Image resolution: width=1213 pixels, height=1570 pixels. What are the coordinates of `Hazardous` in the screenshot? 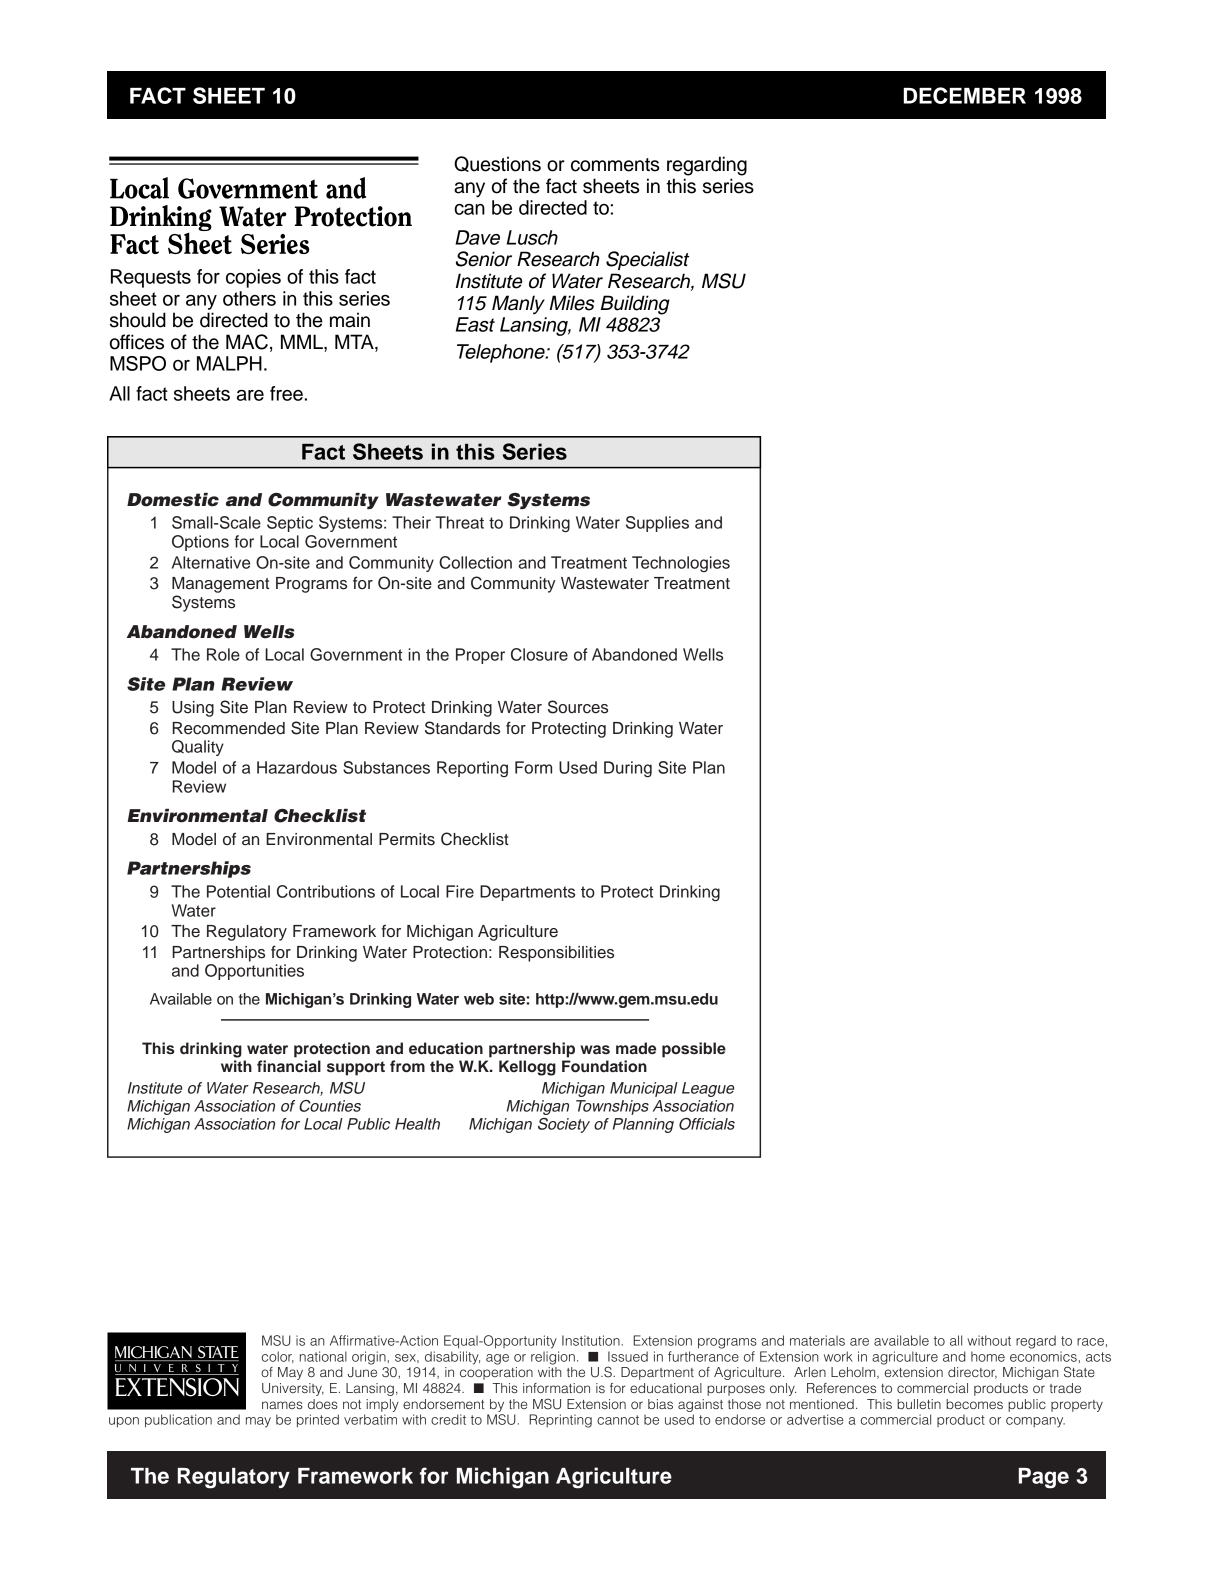 It's located at (297, 767).
